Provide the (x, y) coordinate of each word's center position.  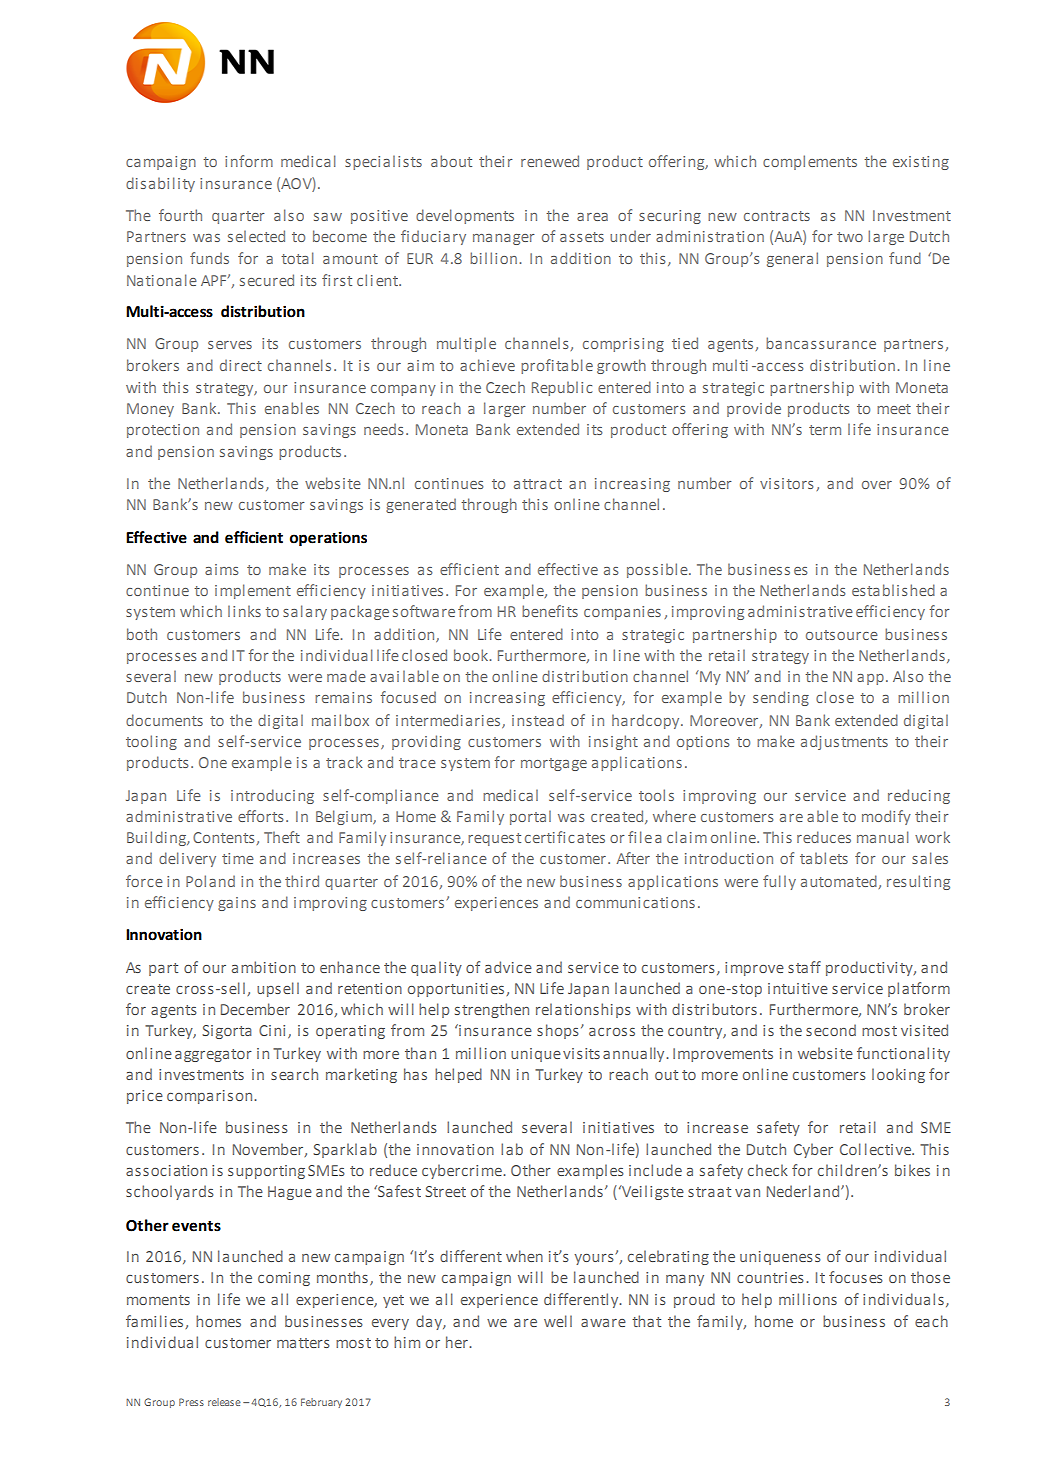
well (558, 1321)
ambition (264, 967)
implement (253, 591)
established (893, 590)
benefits (550, 611)
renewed (550, 161)
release (224, 1402)
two (850, 237)
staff (804, 967)
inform (249, 161)
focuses (856, 1277)
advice (508, 967)
